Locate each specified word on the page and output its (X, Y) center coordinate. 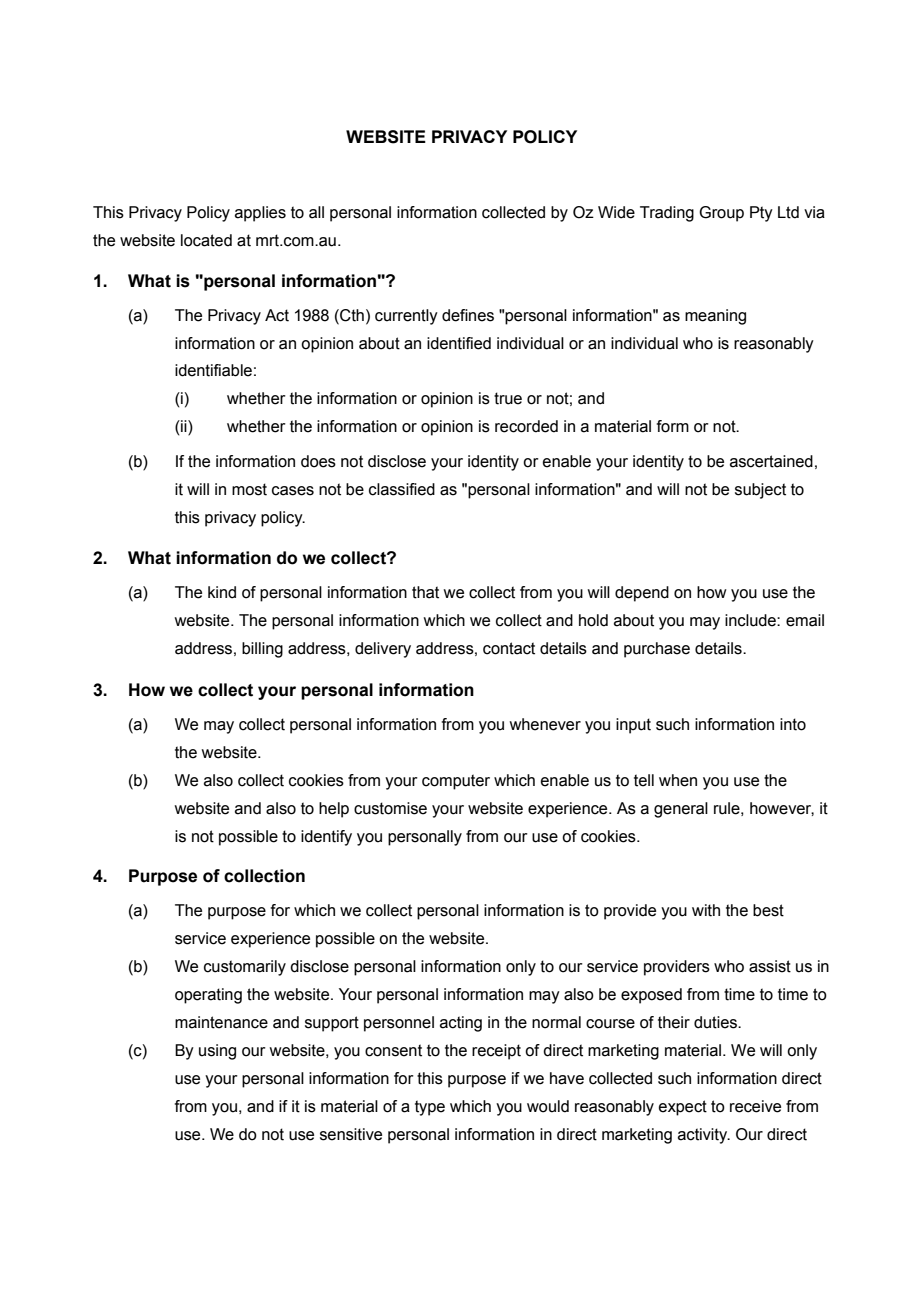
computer (456, 782)
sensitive (351, 1134)
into (793, 724)
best (768, 910)
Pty (761, 214)
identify (326, 838)
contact (509, 648)
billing (262, 650)
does (318, 461)
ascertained (771, 461)
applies (260, 214)
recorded (526, 426)
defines (468, 315)
